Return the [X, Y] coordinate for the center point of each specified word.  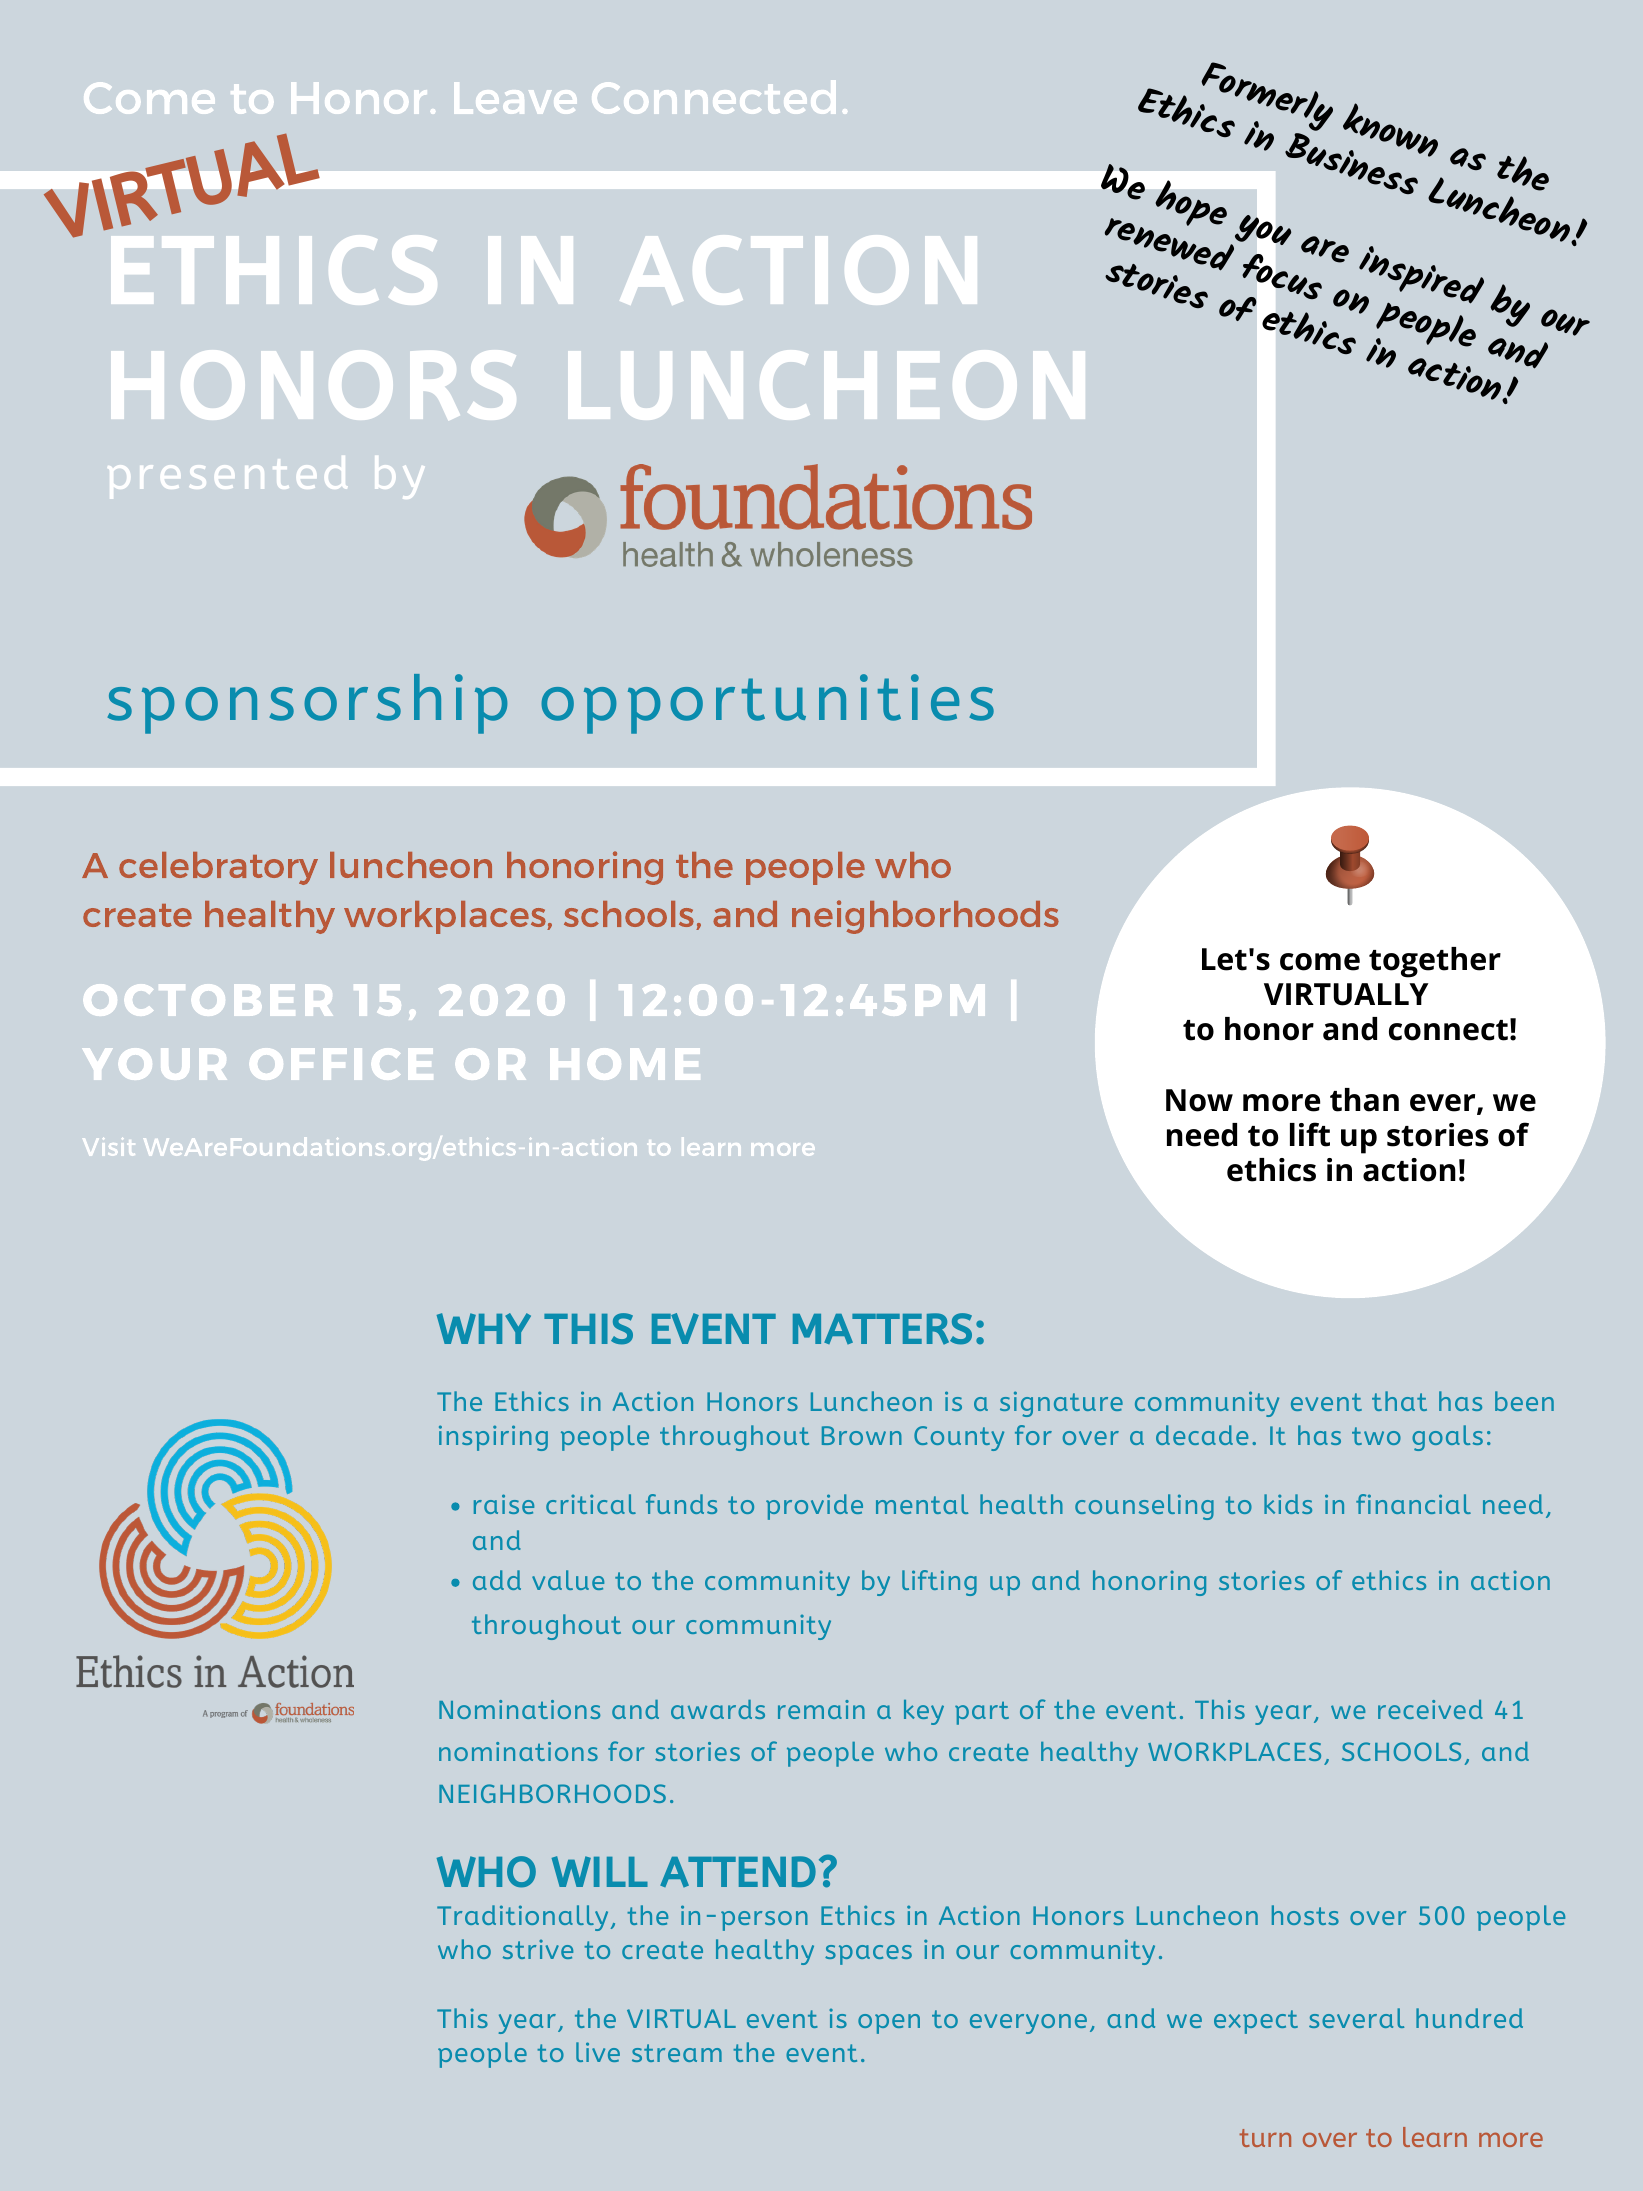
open [889, 2024]
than [1364, 1100]
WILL [600, 1871]
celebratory [218, 868]
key [924, 1712]
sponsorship [307, 704]
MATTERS [882, 1329]
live [598, 2052]
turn [1265, 2138]
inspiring [493, 1438]
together [1435, 962]
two [1376, 1436]
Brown [862, 1435]
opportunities [767, 704]
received [1430, 1709]
